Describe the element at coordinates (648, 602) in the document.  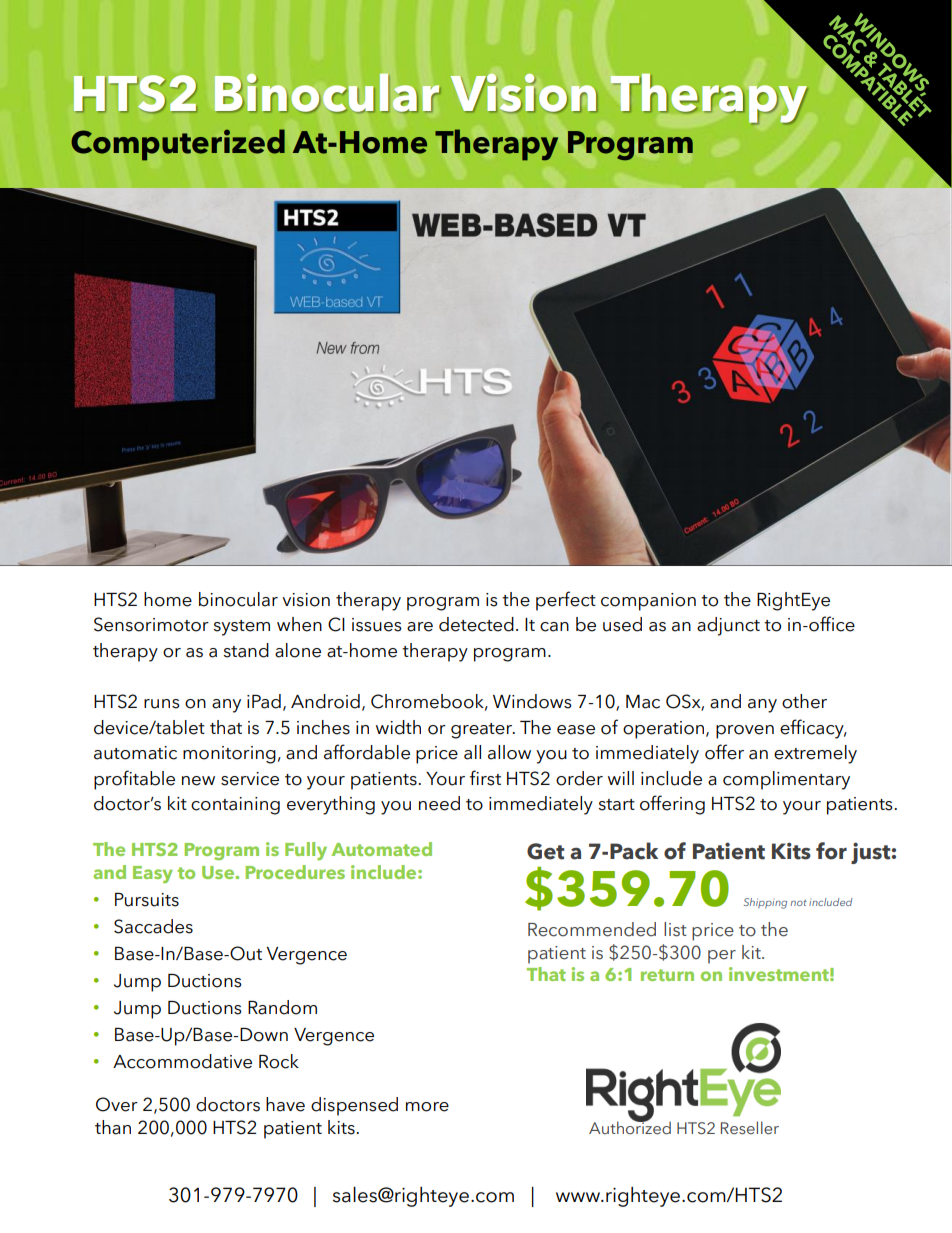
I see `companion` at that location.
